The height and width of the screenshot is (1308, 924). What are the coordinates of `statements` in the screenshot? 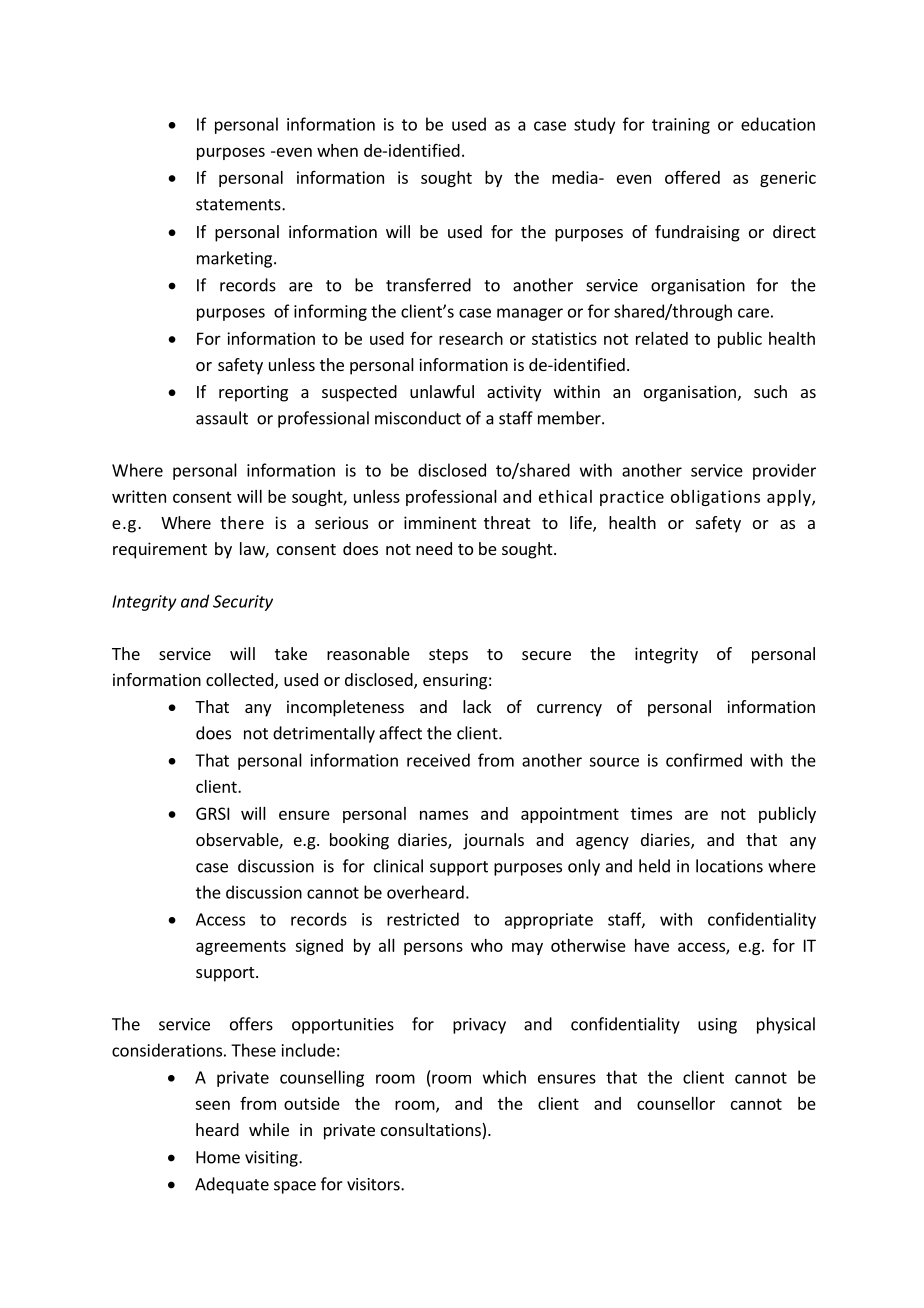 It's located at (239, 205).
